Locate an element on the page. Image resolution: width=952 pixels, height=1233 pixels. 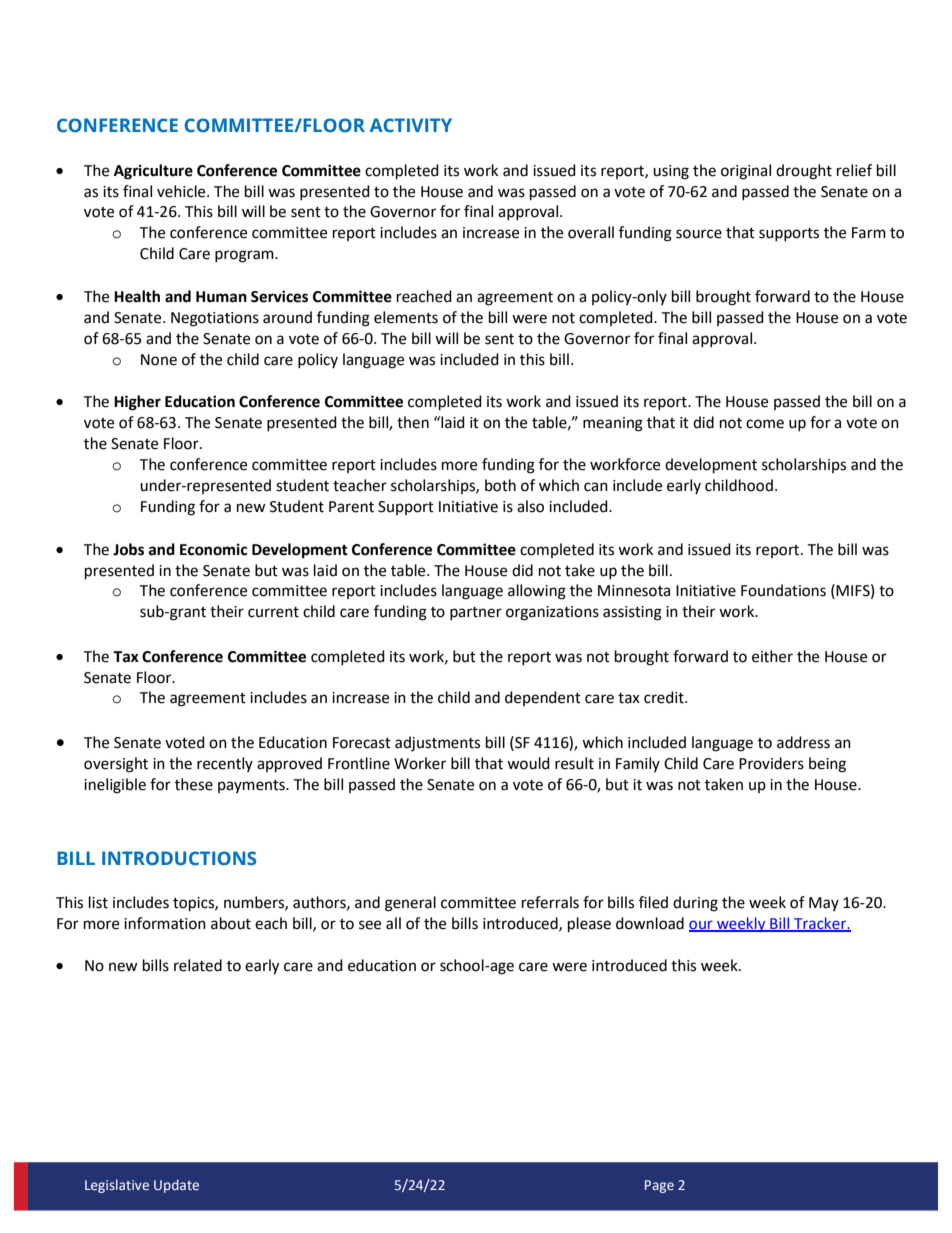
either is located at coordinates (772, 656).
